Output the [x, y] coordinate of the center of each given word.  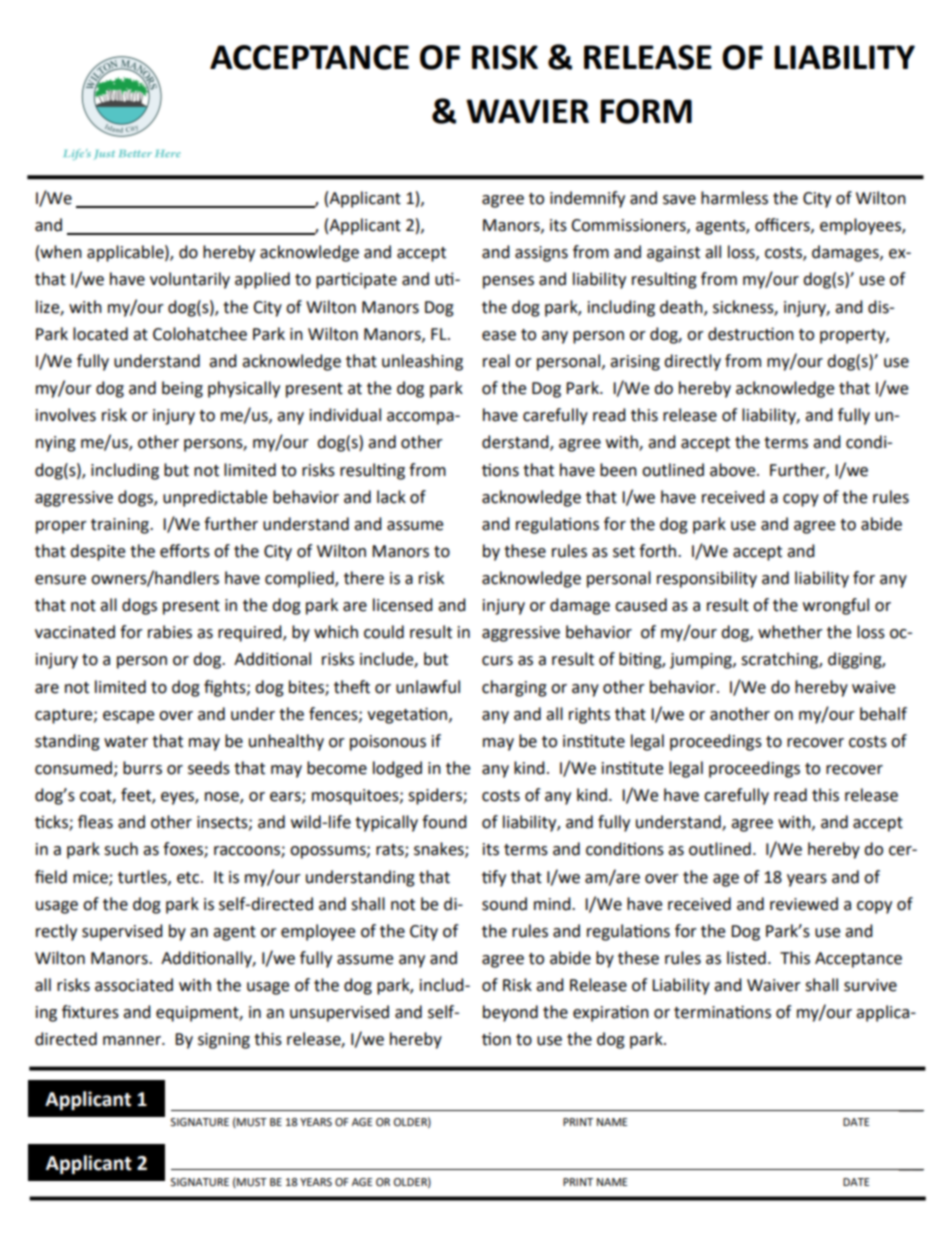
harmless [734, 198]
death [682, 307]
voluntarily [190, 280]
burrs [142, 768]
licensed [403, 605]
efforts [185, 551]
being [182, 389]
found [444, 822]
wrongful [836, 606]
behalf [883, 714]
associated [134, 985]
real [496, 361]
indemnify [587, 199]
